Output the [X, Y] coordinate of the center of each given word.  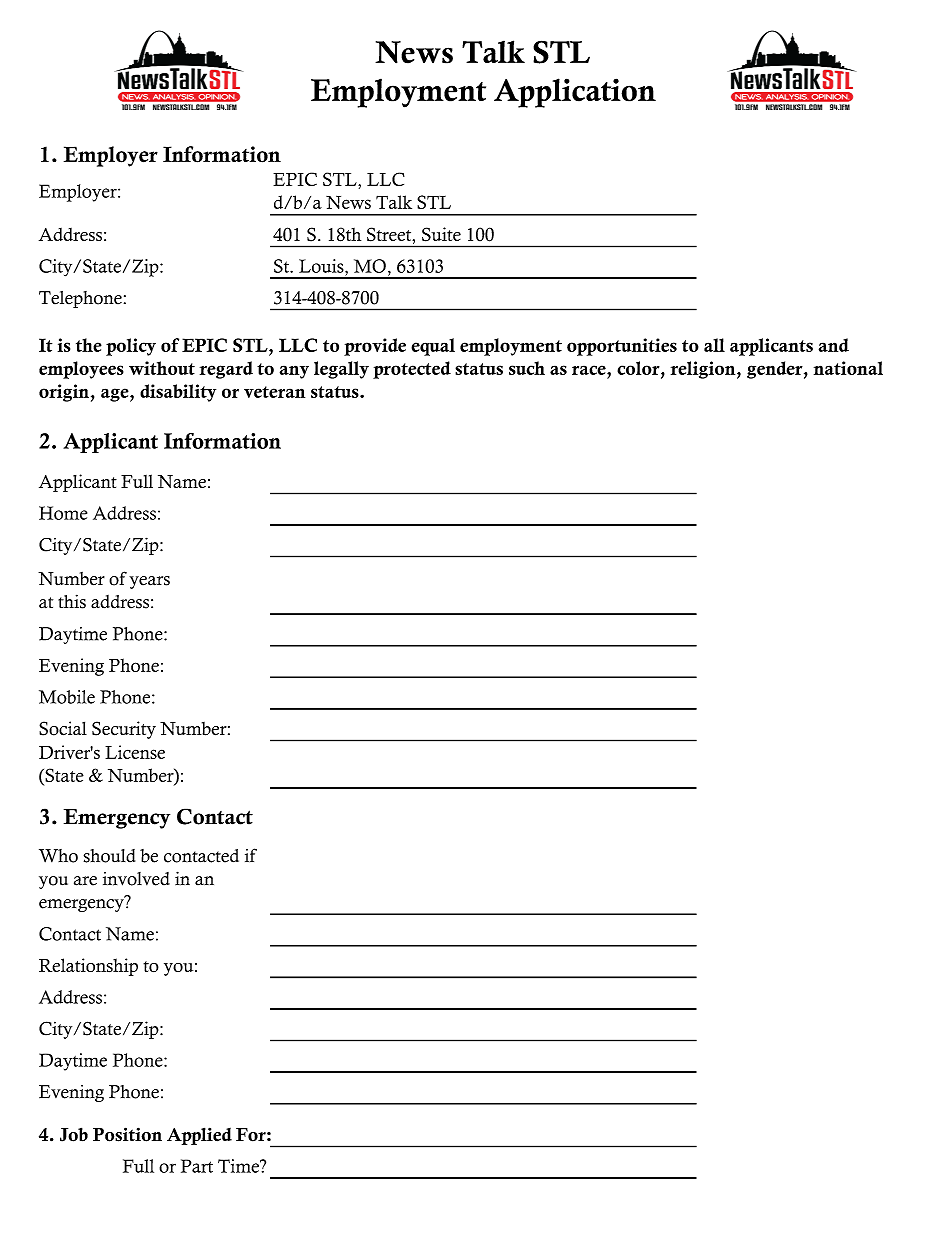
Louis [322, 266]
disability [178, 393]
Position [127, 1134]
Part [197, 1166]
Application [575, 93]
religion [704, 370]
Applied [199, 1136]
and [834, 345]
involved [136, 879]
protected [412, 370]
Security [124, 730]
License [135, 752]
